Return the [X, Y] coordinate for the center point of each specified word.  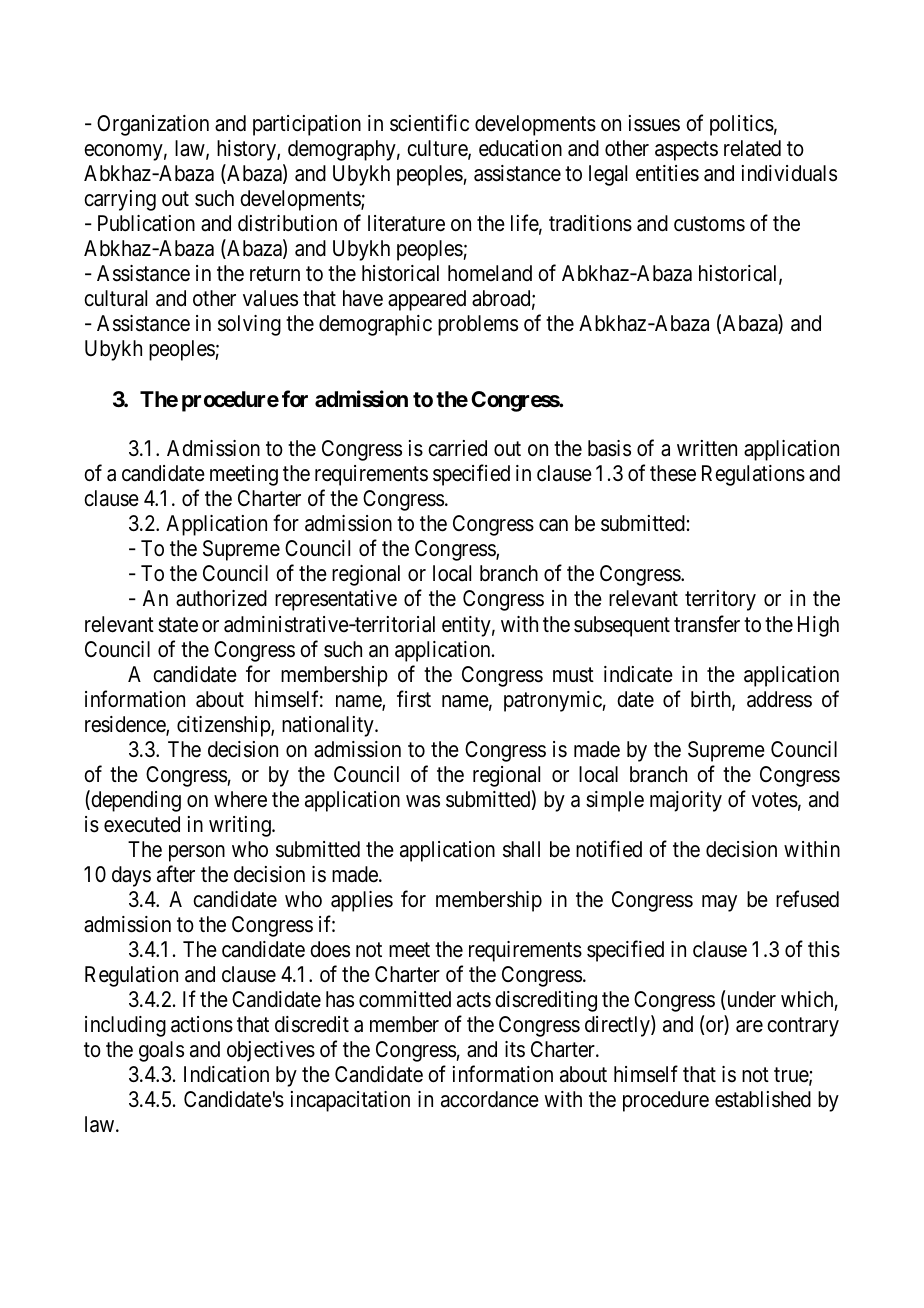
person [197, 853]
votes [775, 800]
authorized [221, 598]
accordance [490, 1099]
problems [478, 325]
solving [249, 325]
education [520, 148]
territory [720, 600]
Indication [226, 1074]
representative [336, 600]
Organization [153, 125]
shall [521, 849]
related [752, 148]
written [707, 448]
